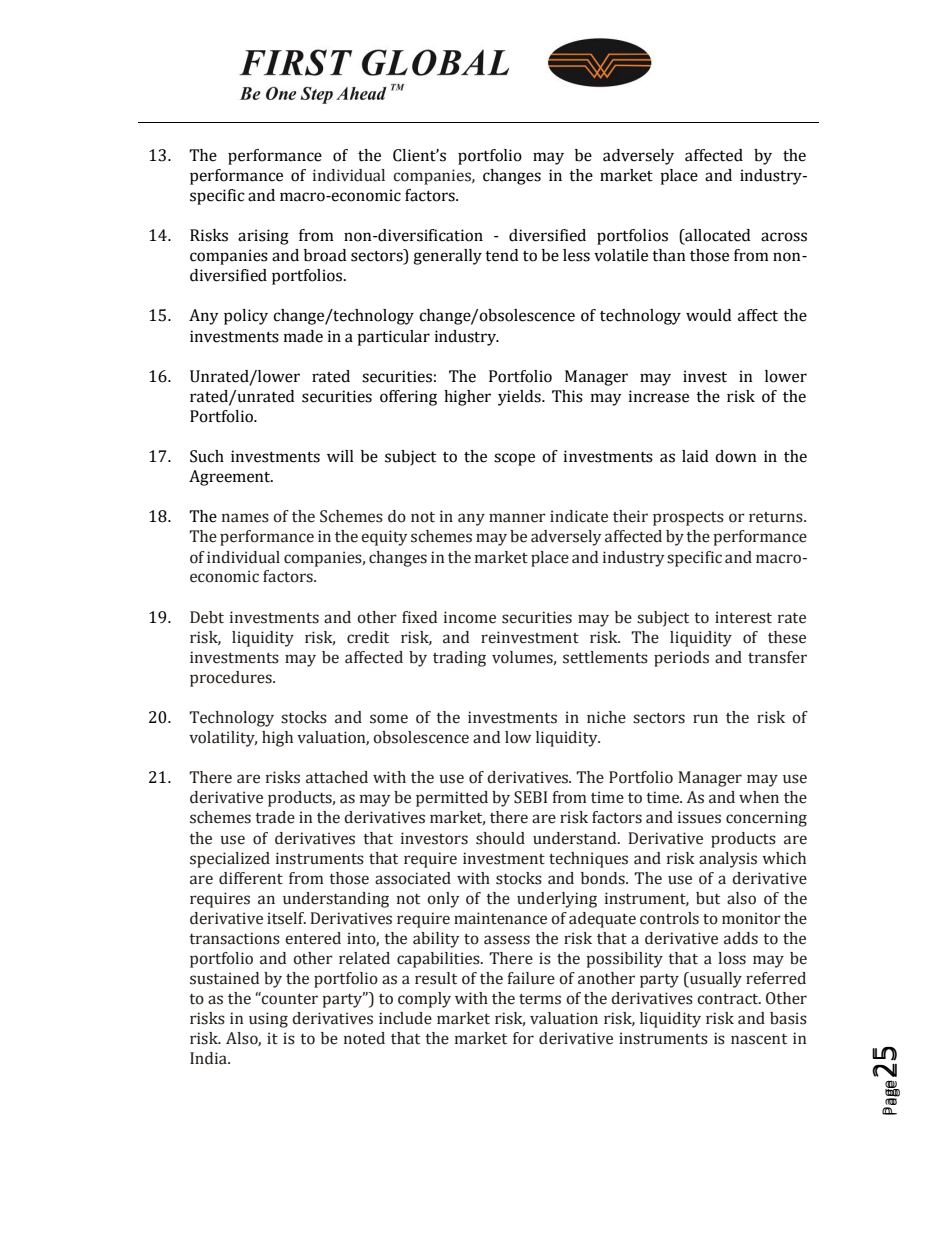 The width and height of the screenshot is (952, 1233). Describe the element at coordinates (736, 456) in the screenshot. I see `down` at that location.
